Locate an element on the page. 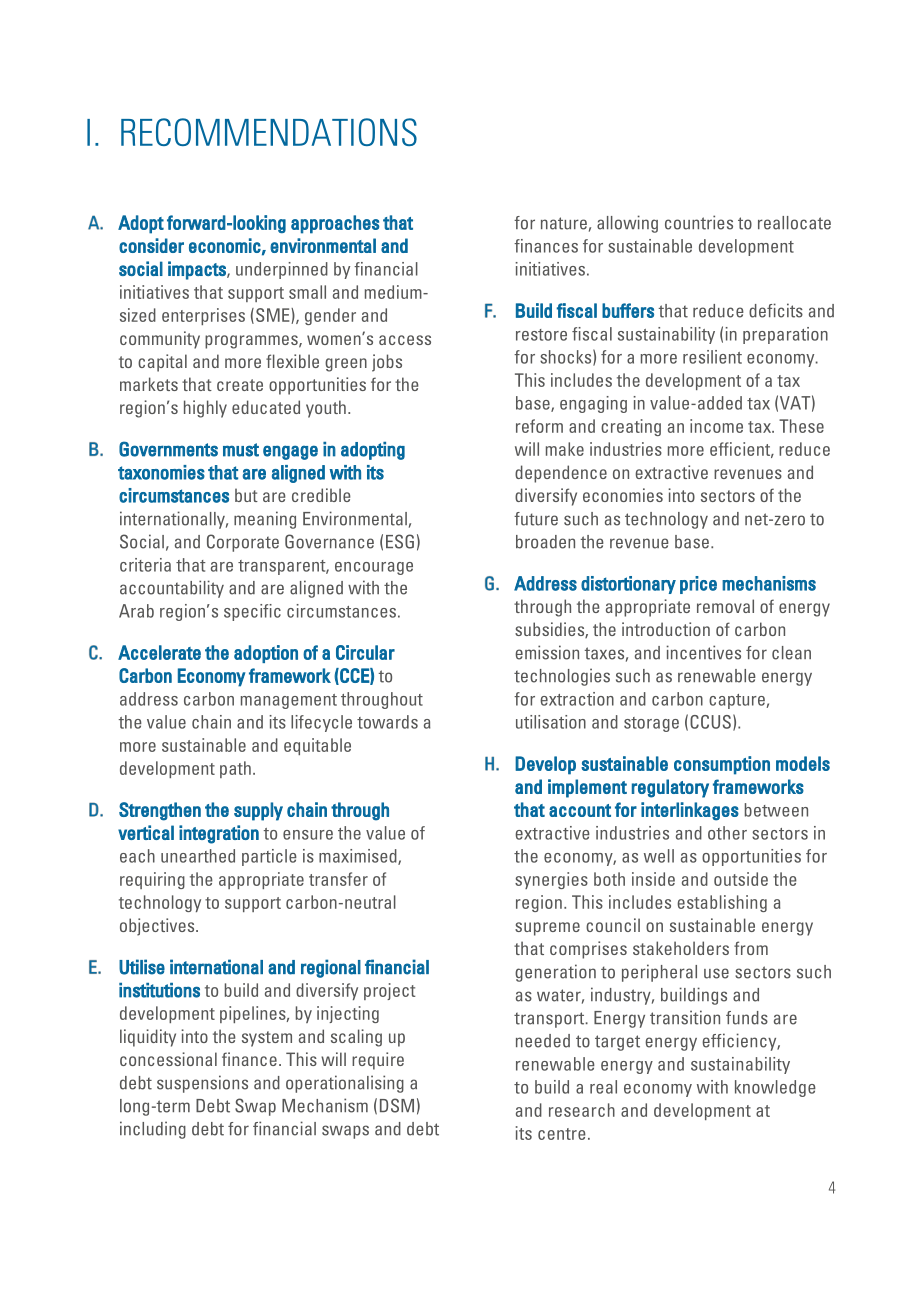 The height and width of the page is (1308, 924). suspensions is located at coordinates (202, 1084).
